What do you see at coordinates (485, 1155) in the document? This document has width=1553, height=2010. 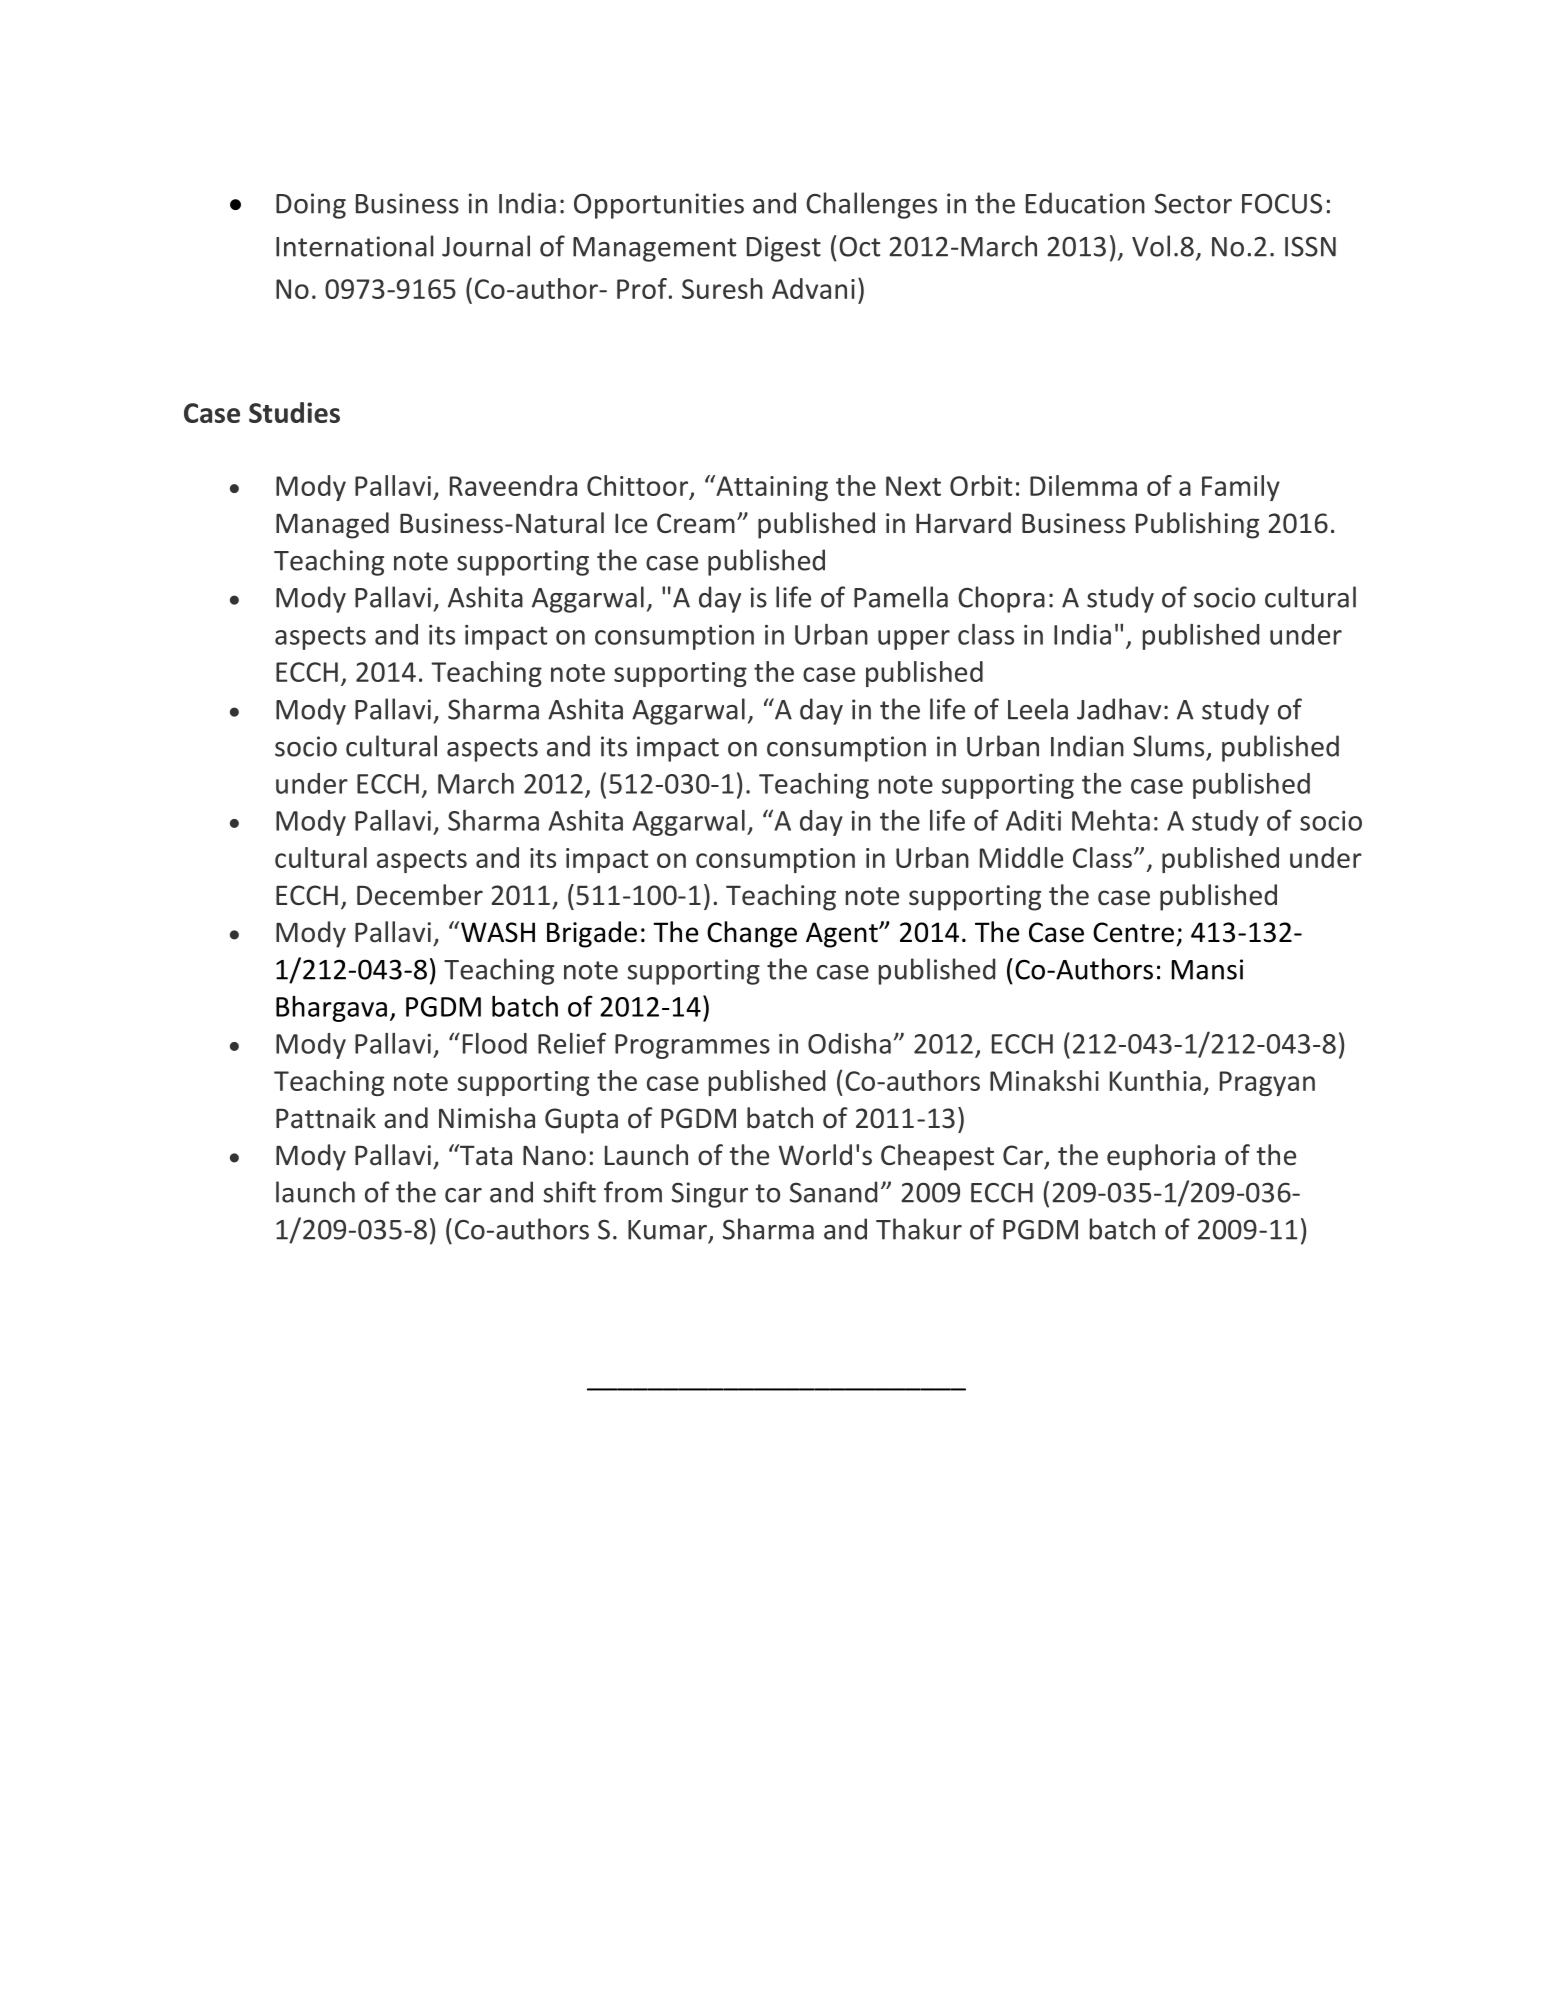 I see `Tata` at bounding box center [485, 1155].
